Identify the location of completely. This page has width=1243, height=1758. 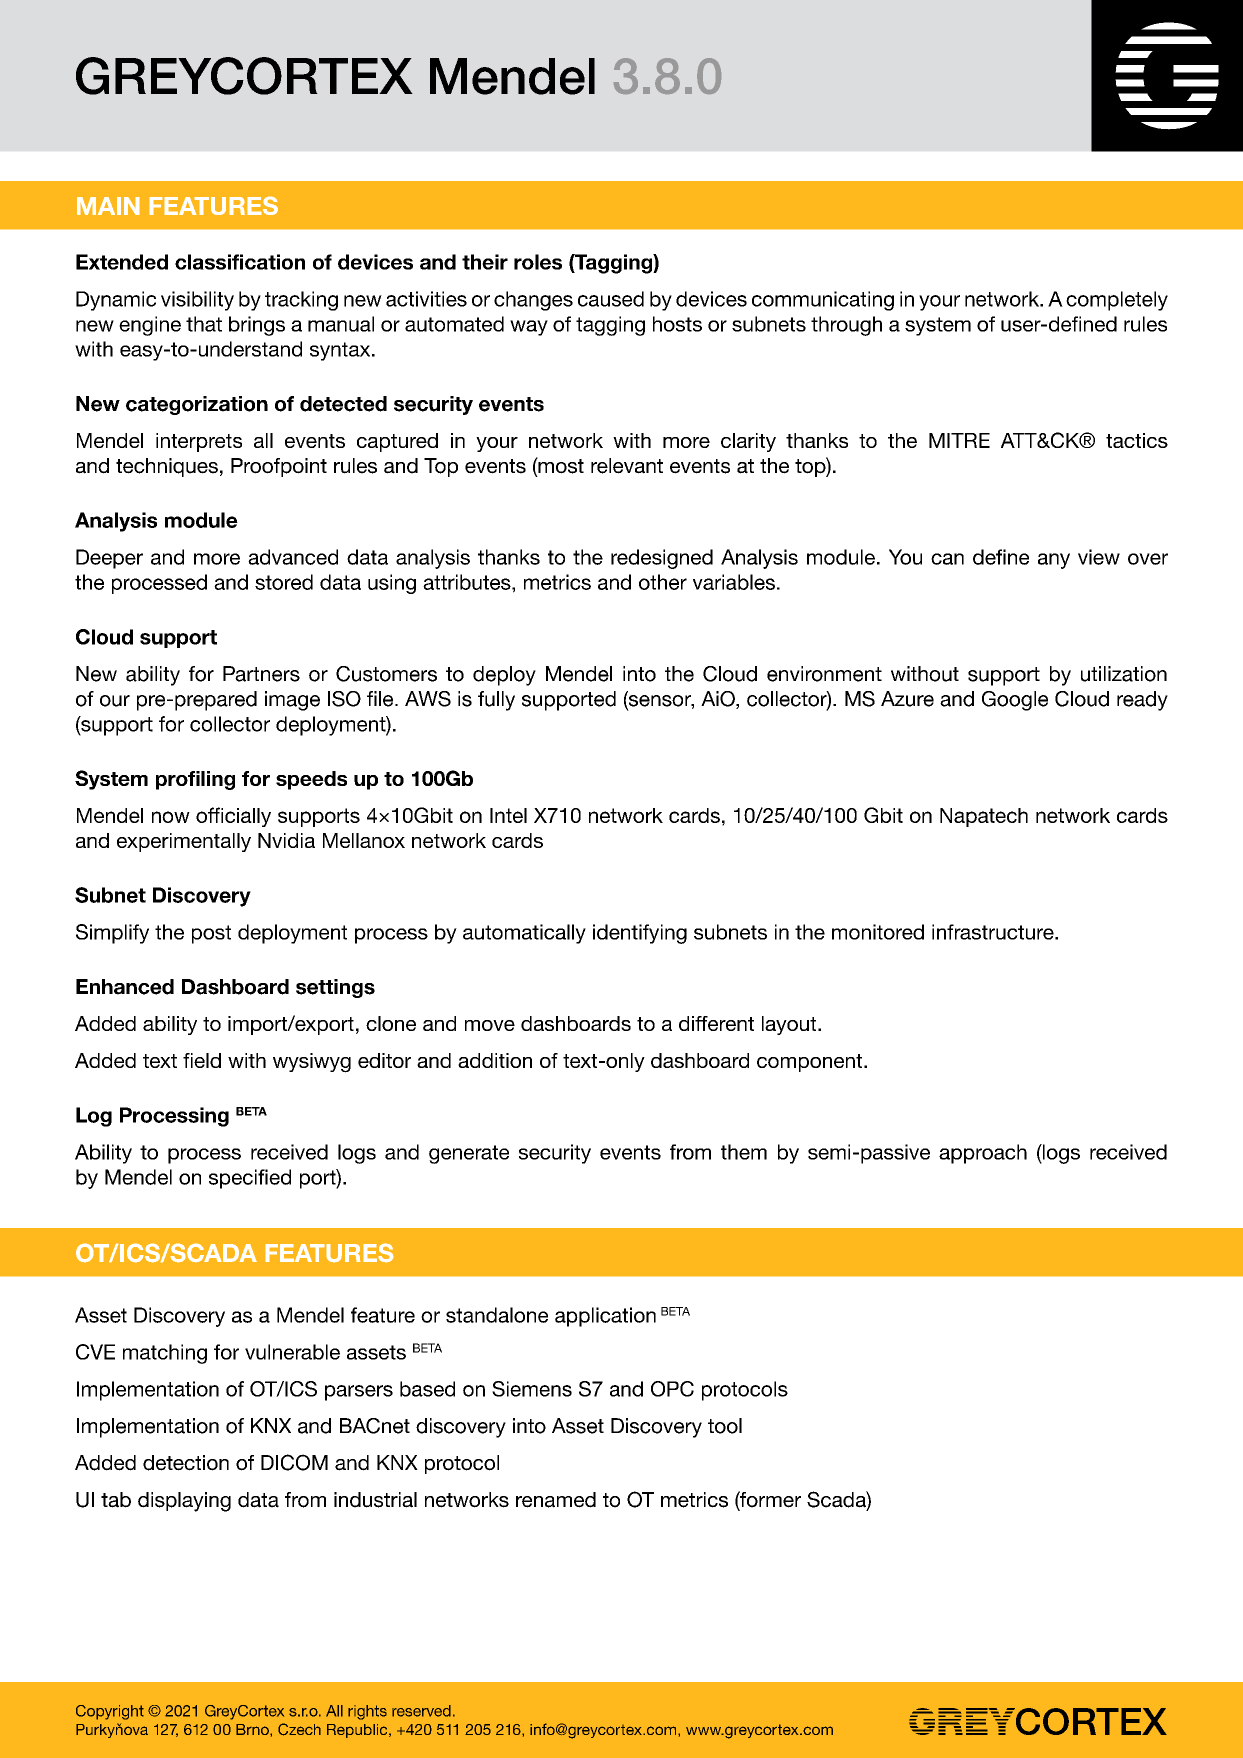
(1117, 301).
